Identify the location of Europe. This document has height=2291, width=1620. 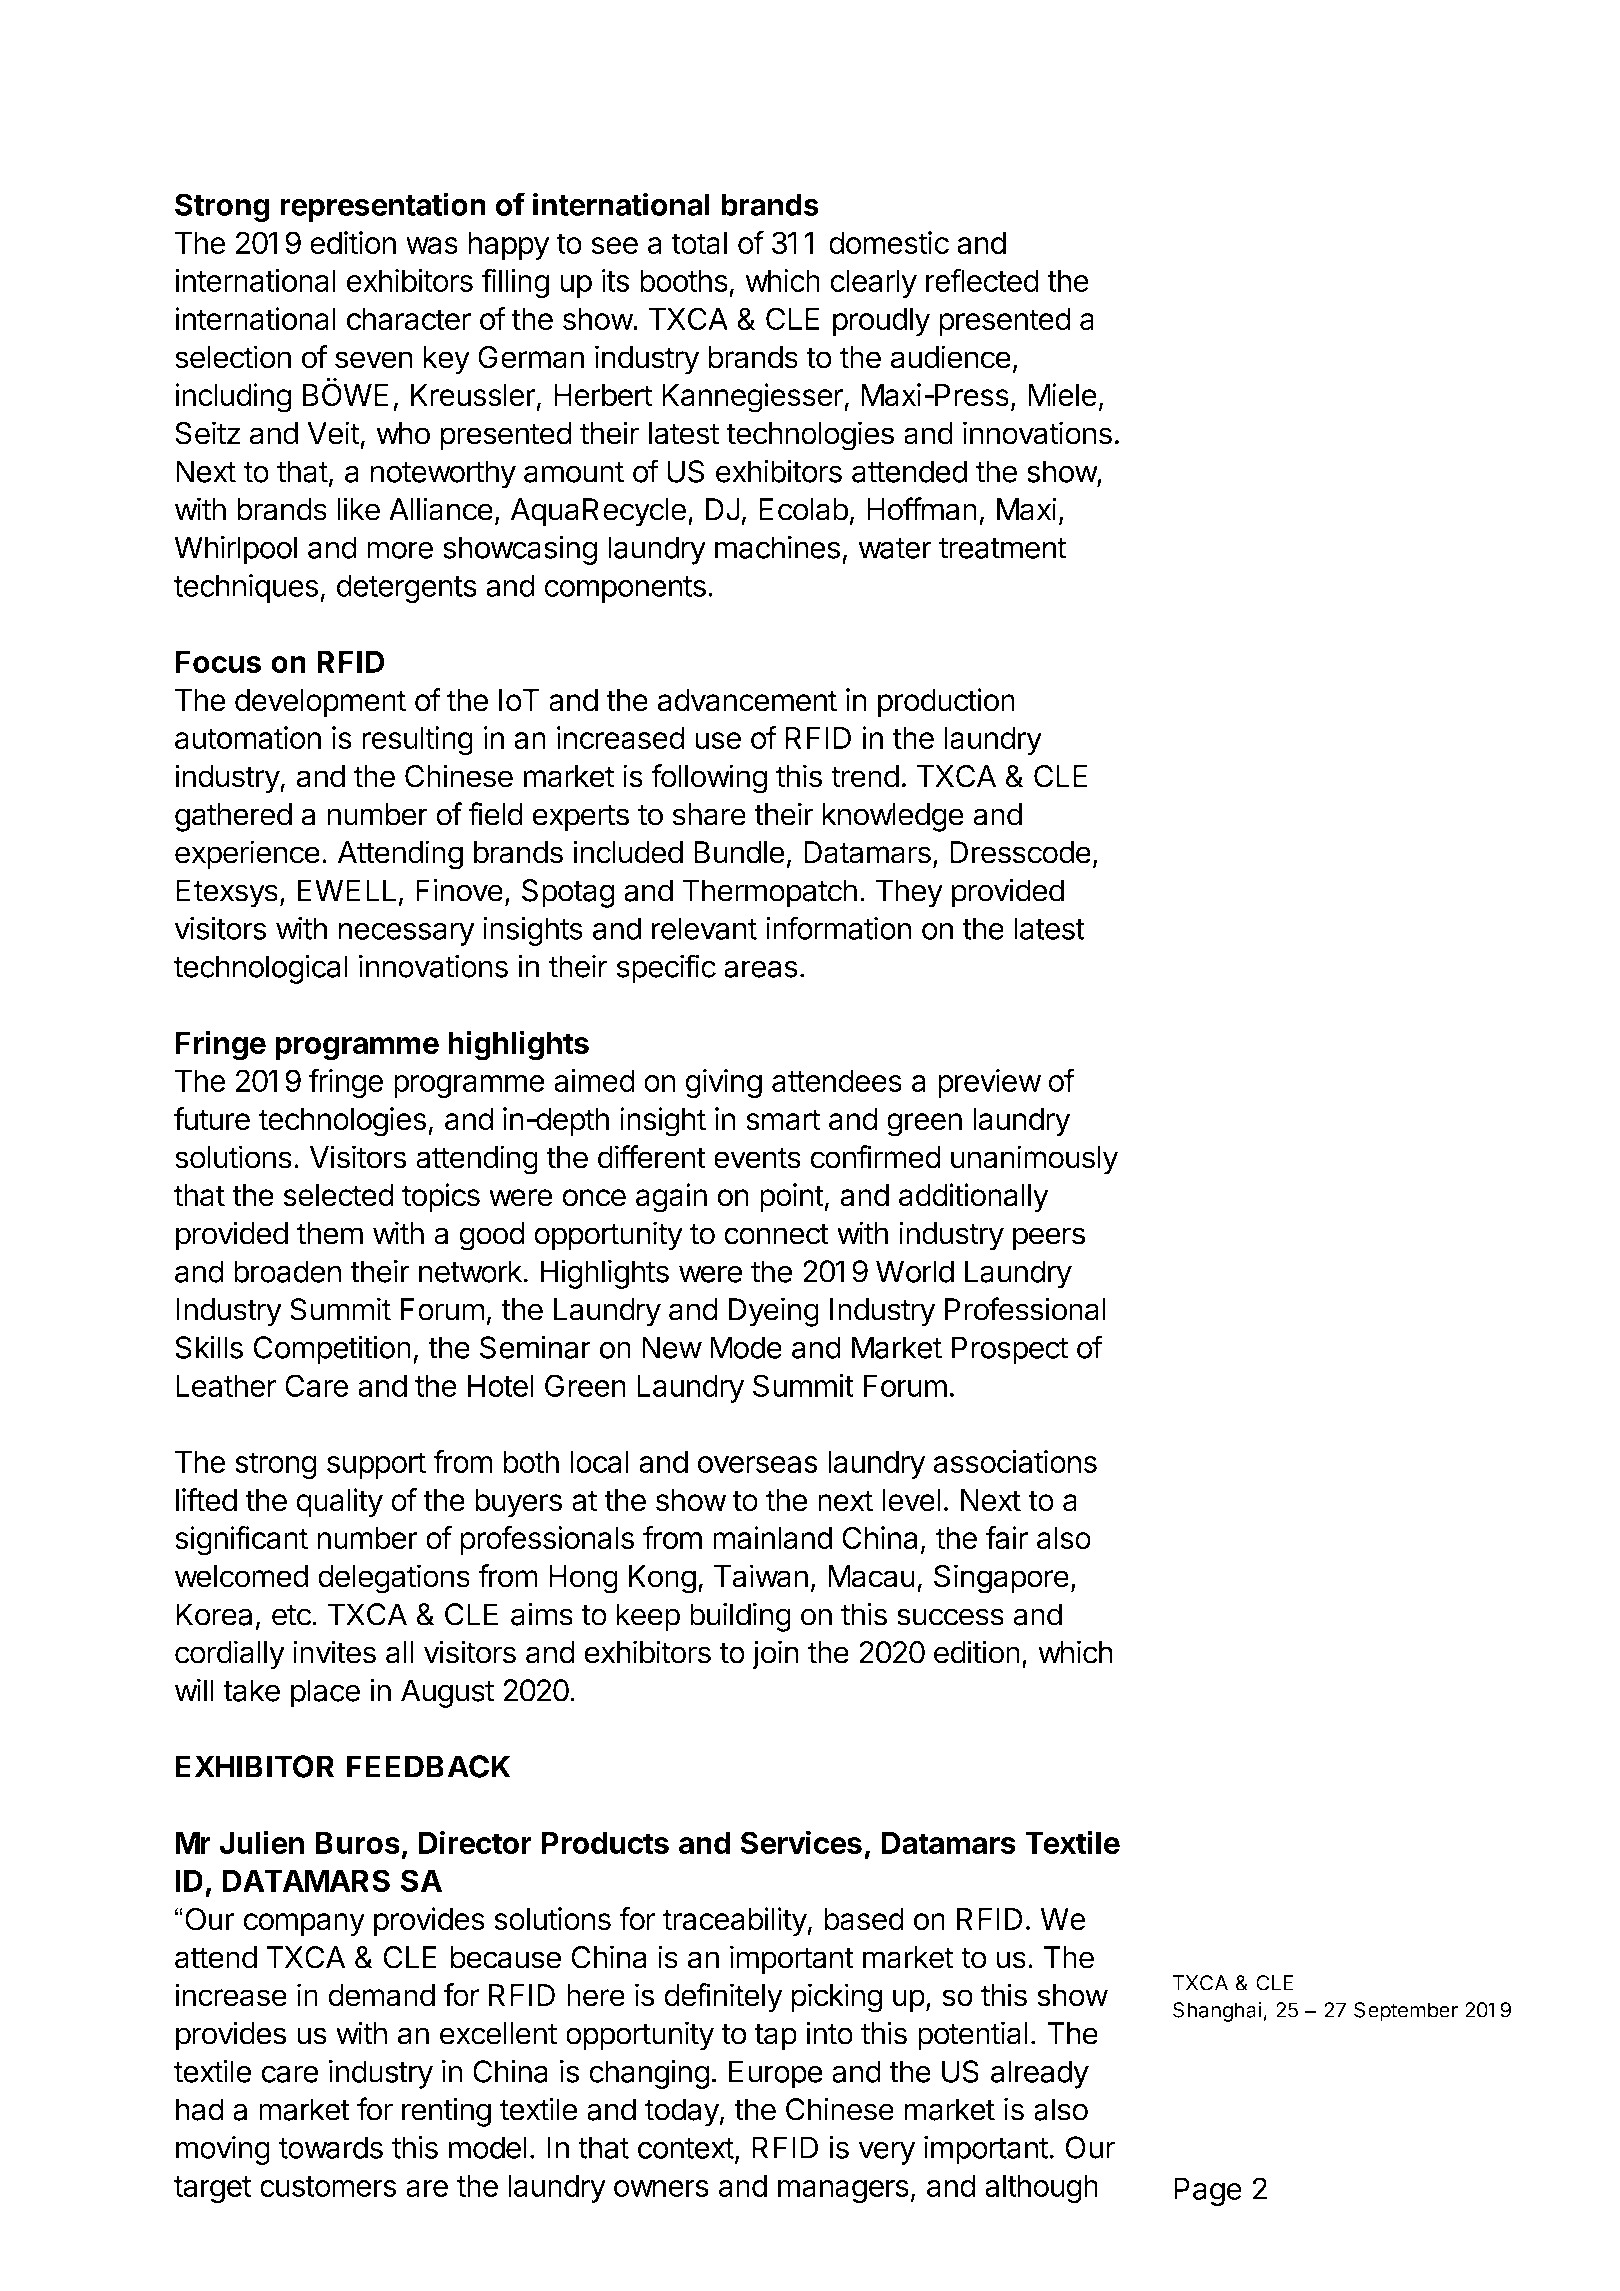
(776, 2074).
